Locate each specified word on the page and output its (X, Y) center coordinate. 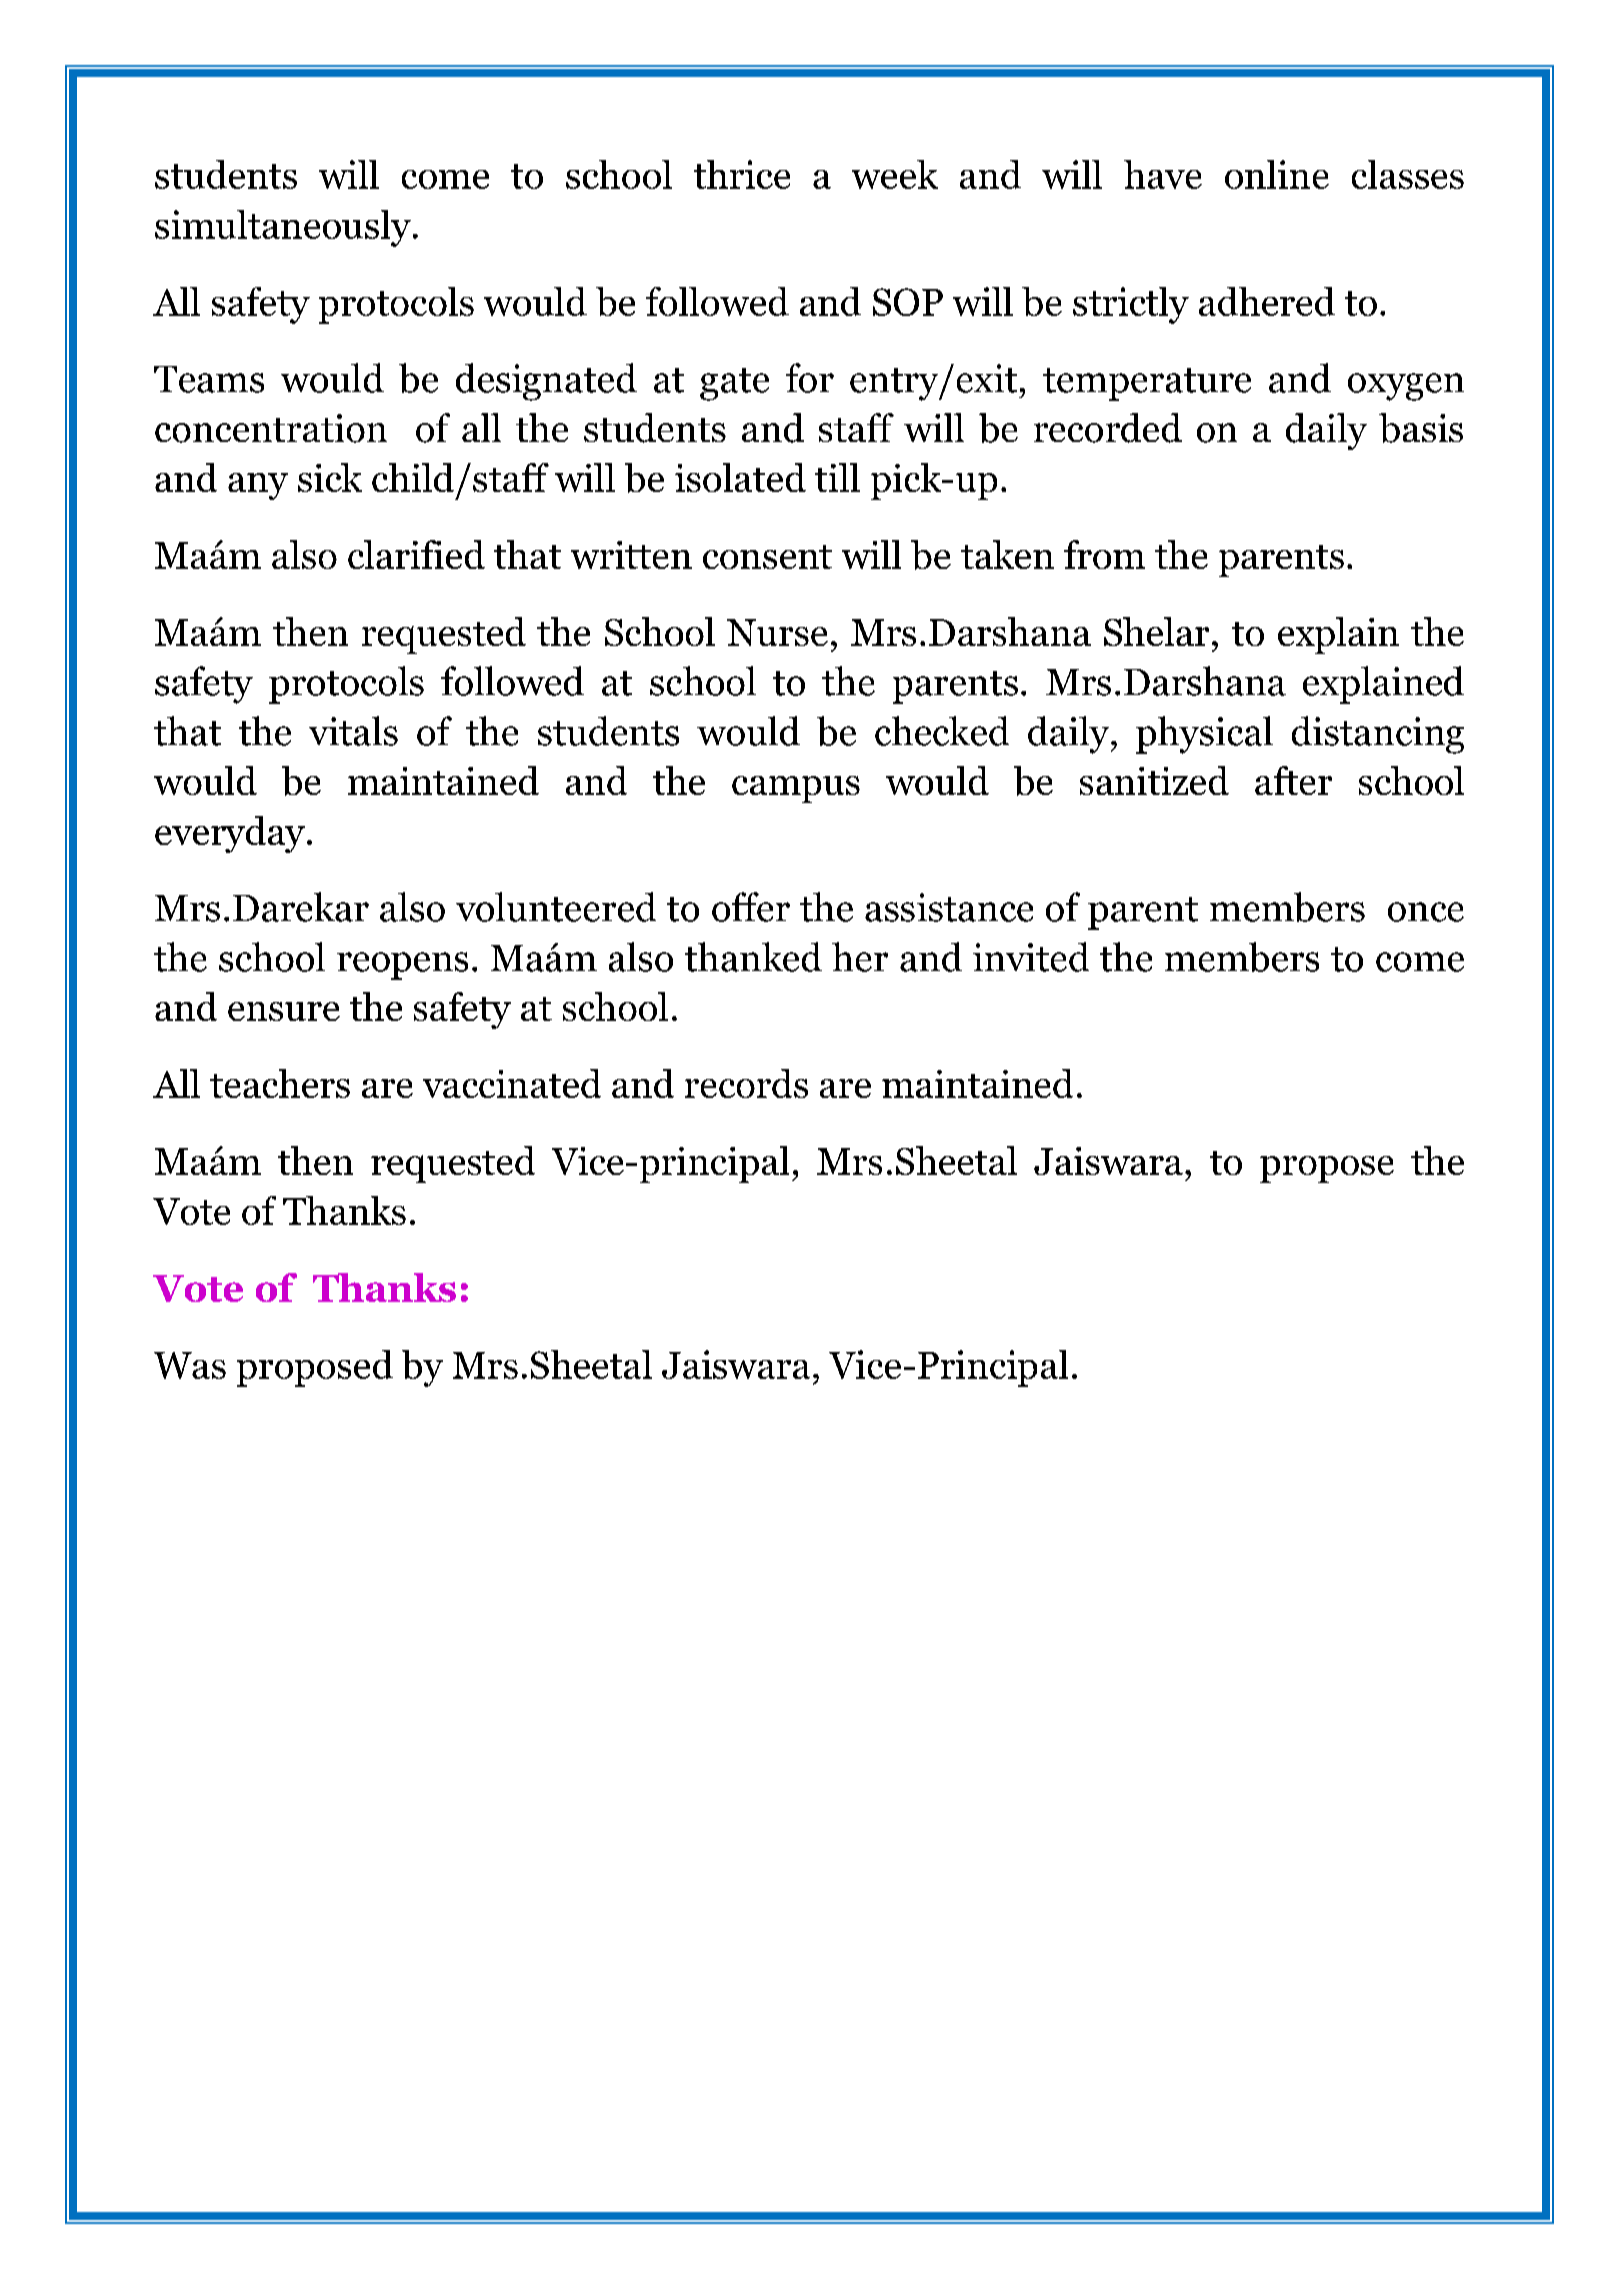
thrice (742, 174)
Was (190, 1365)
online (1277, 174)
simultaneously (283, 228)
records (746, 1083)
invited (1031, 957)
